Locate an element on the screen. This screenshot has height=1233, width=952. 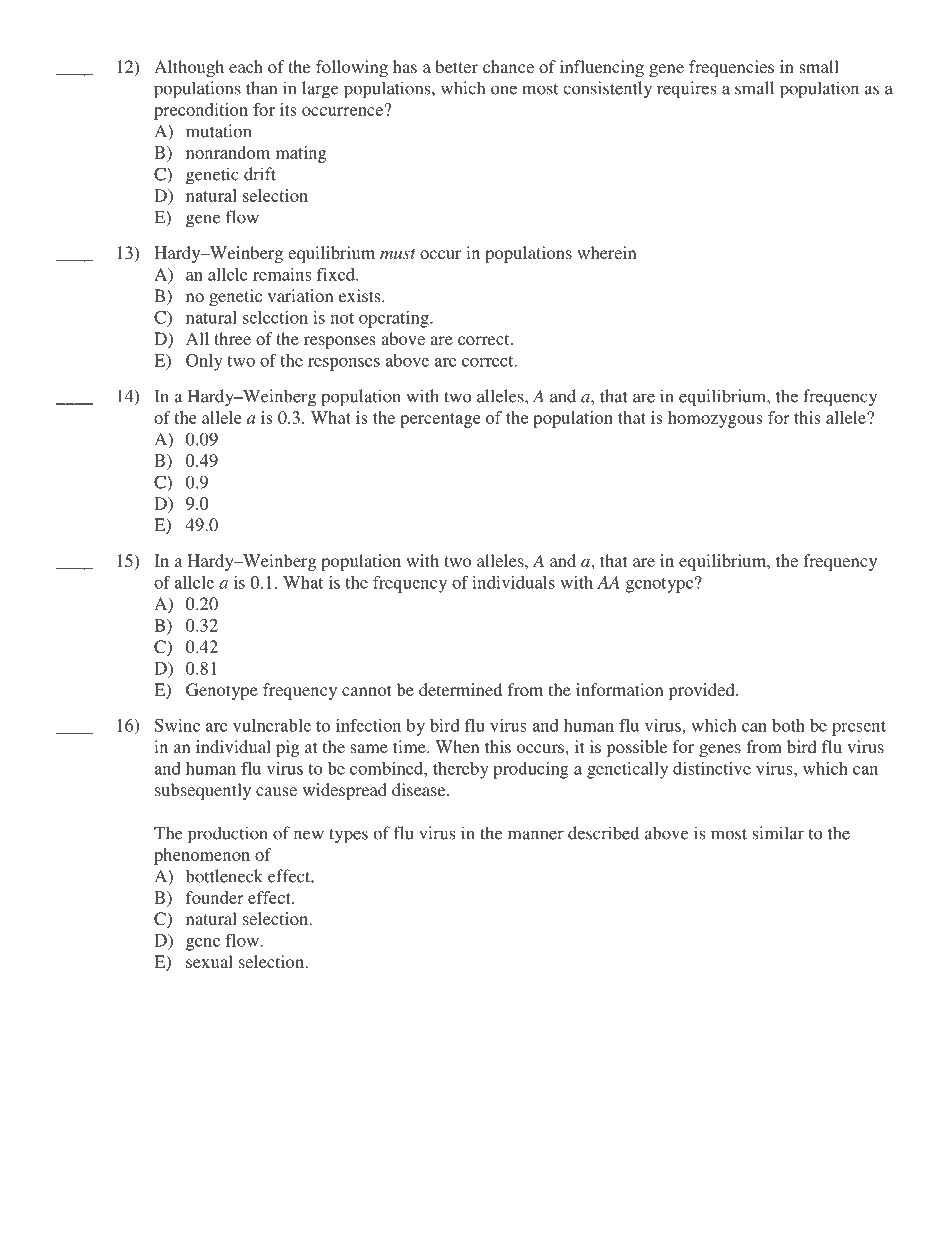
percentage is located at coordinates (440, 420).
